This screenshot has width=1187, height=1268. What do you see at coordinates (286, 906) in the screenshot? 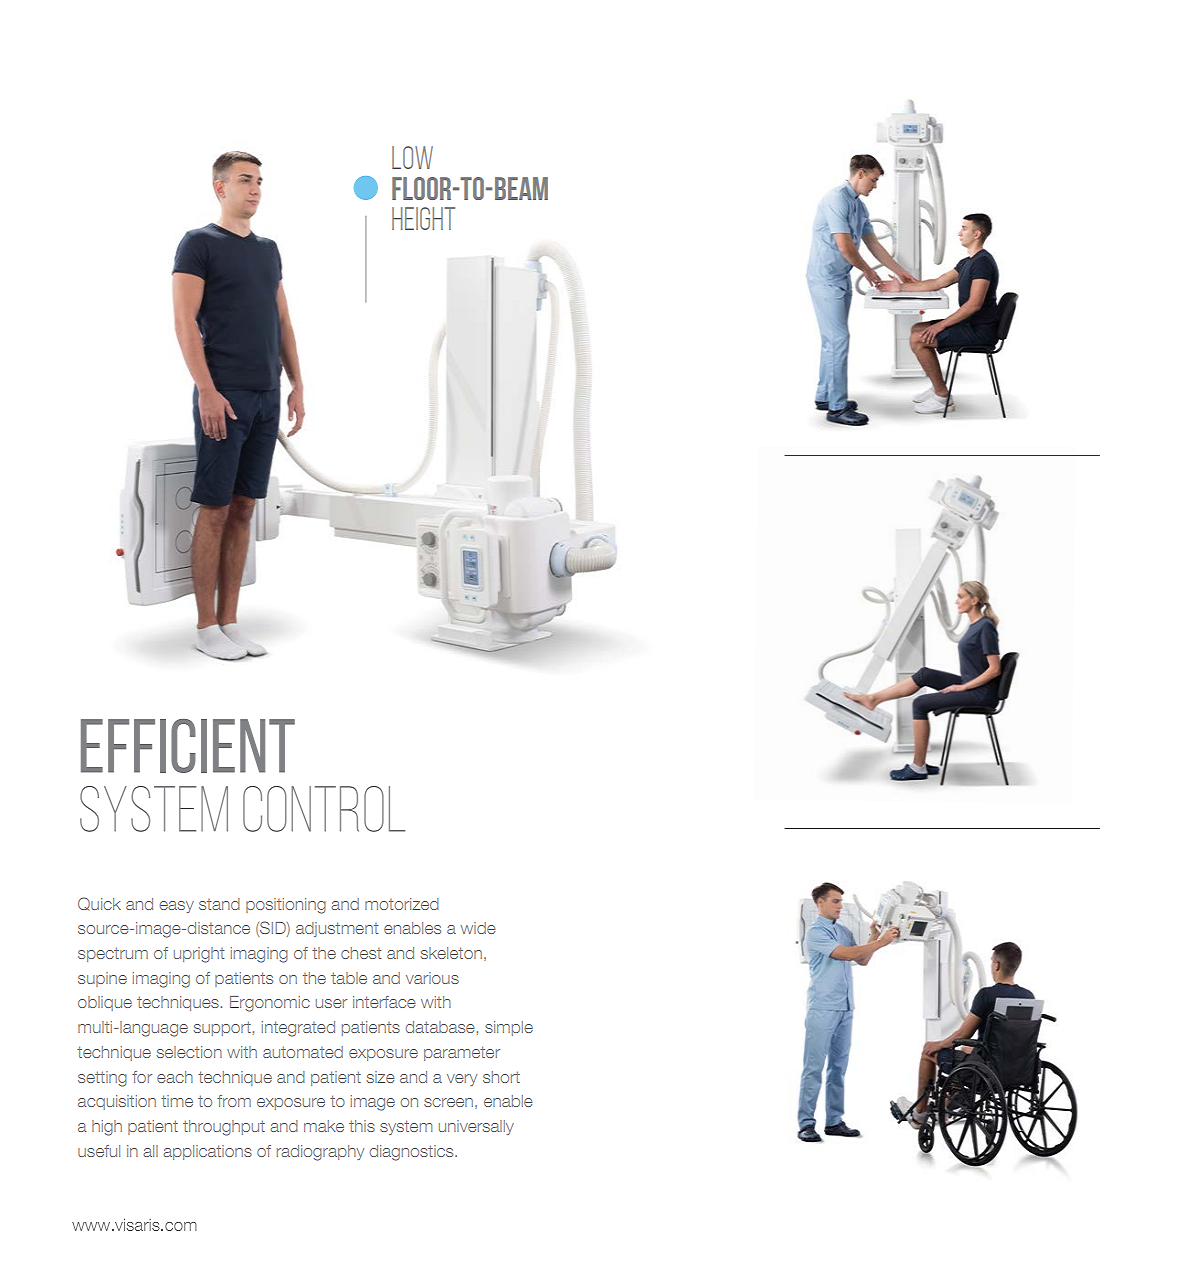
I see `positioning` at bounding box center [286, 906].
